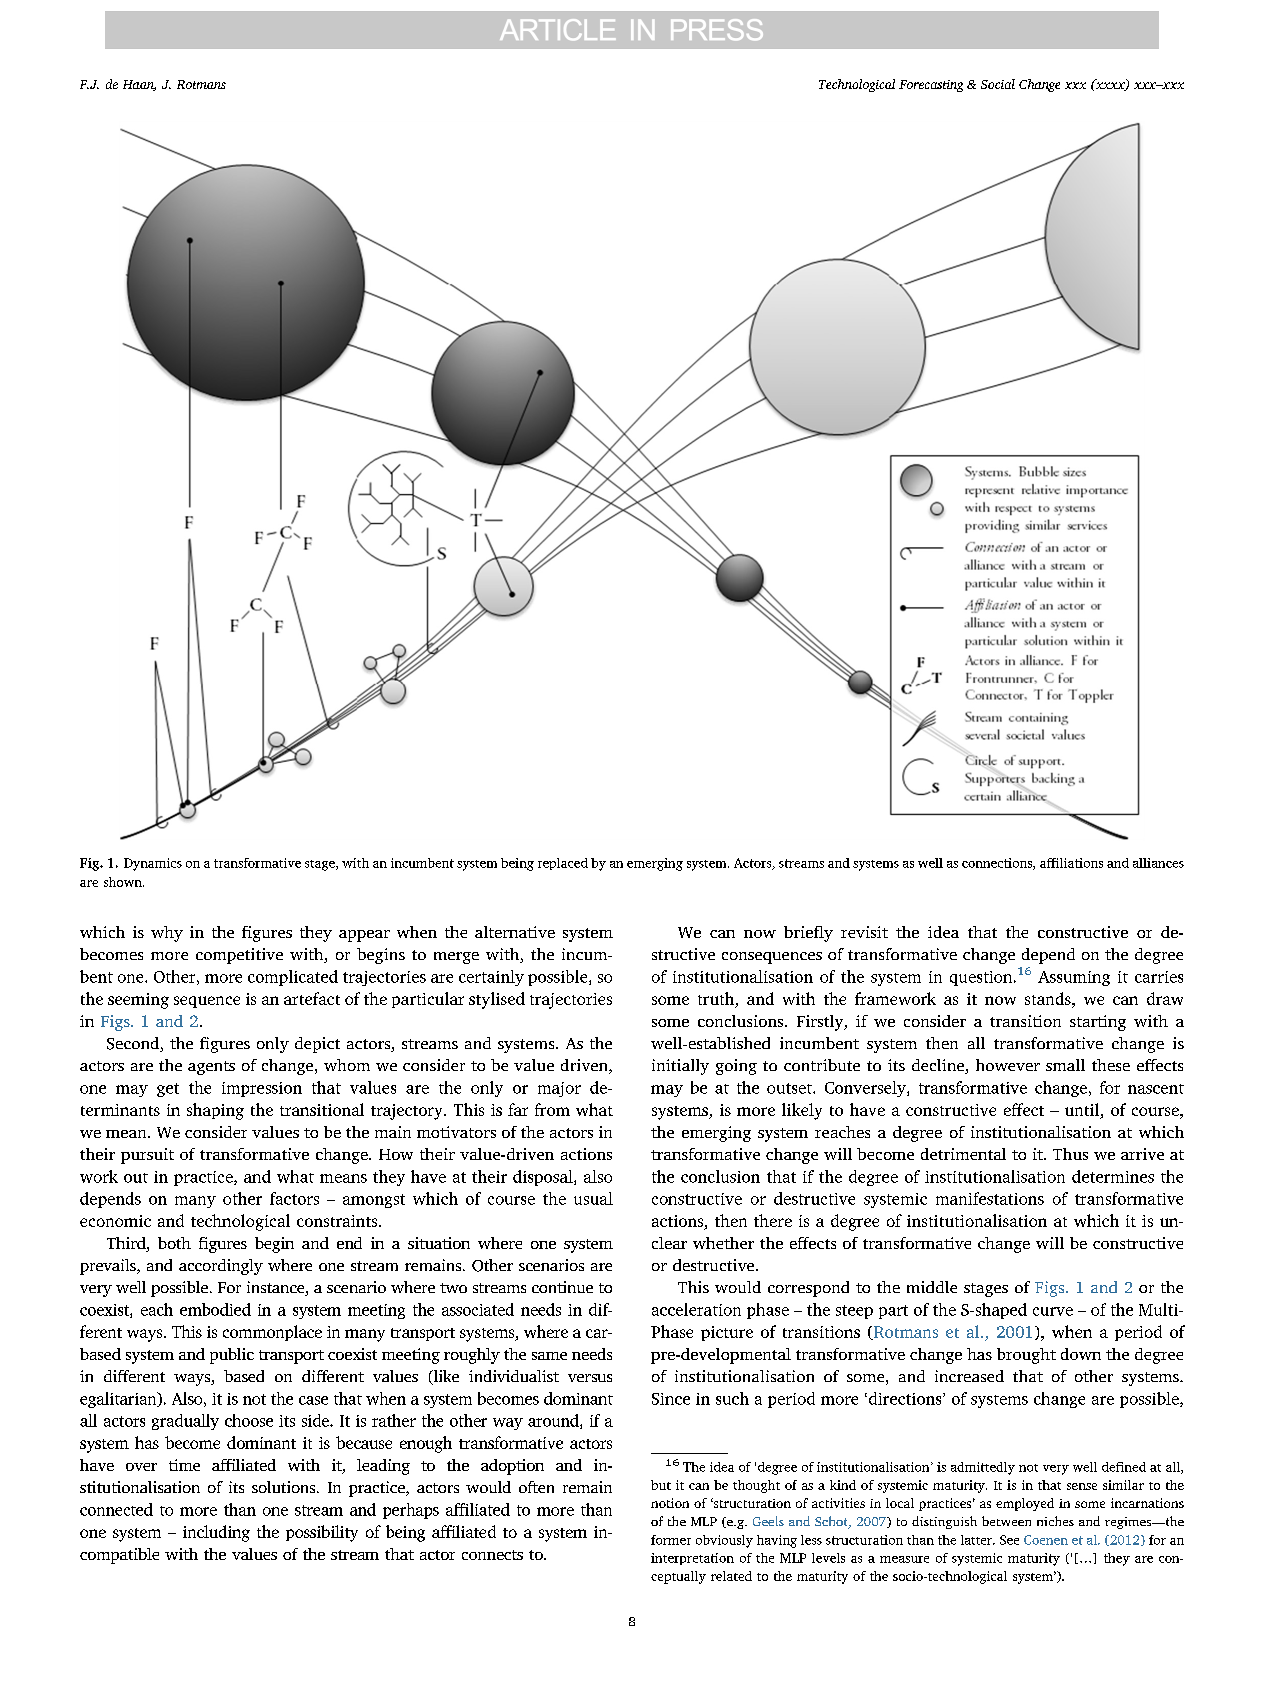 The image size is (1264, 1685). I want to click on manifestations, so click(990, 1198).
